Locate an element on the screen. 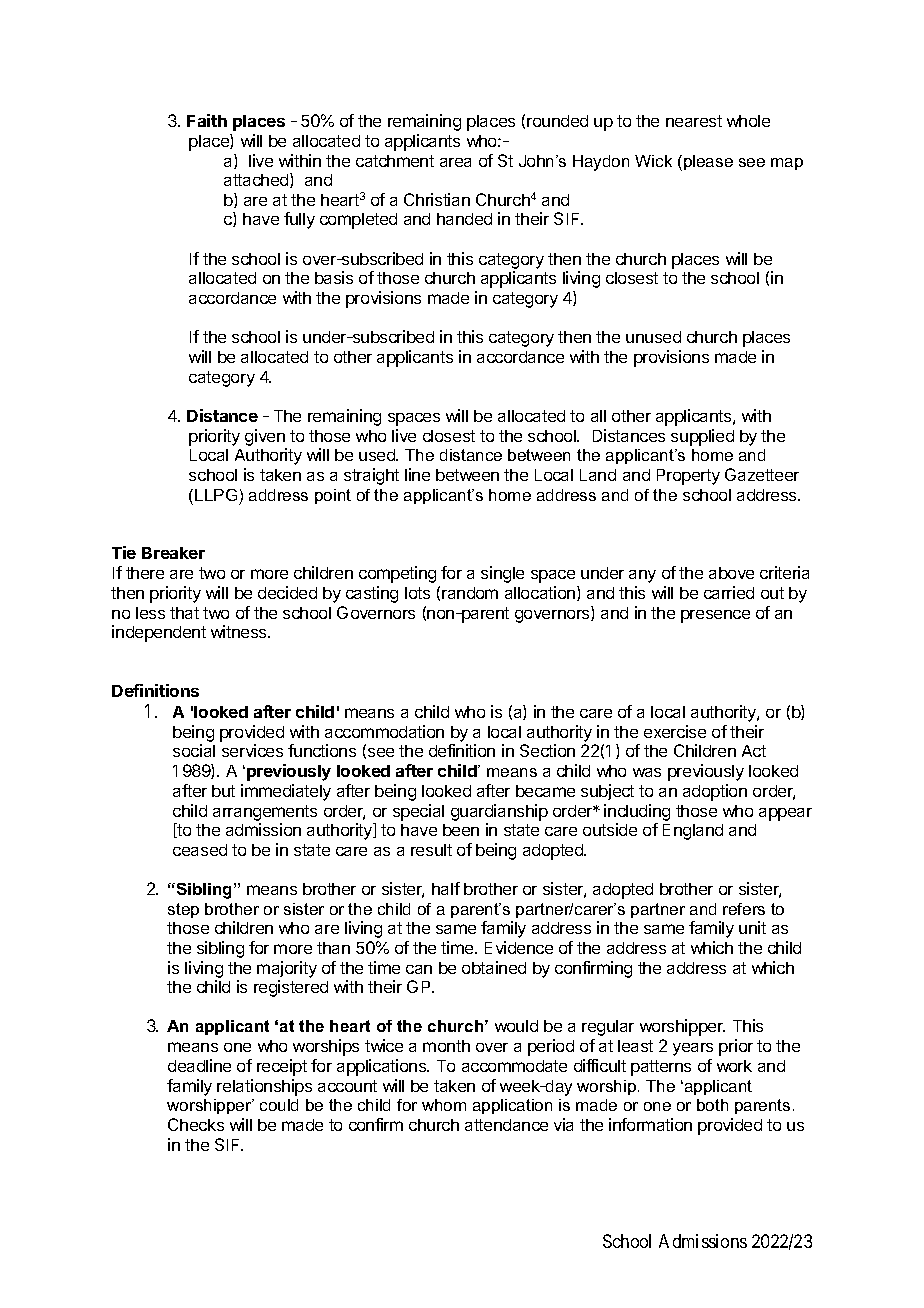  area is located at coordinates (455, 162).
